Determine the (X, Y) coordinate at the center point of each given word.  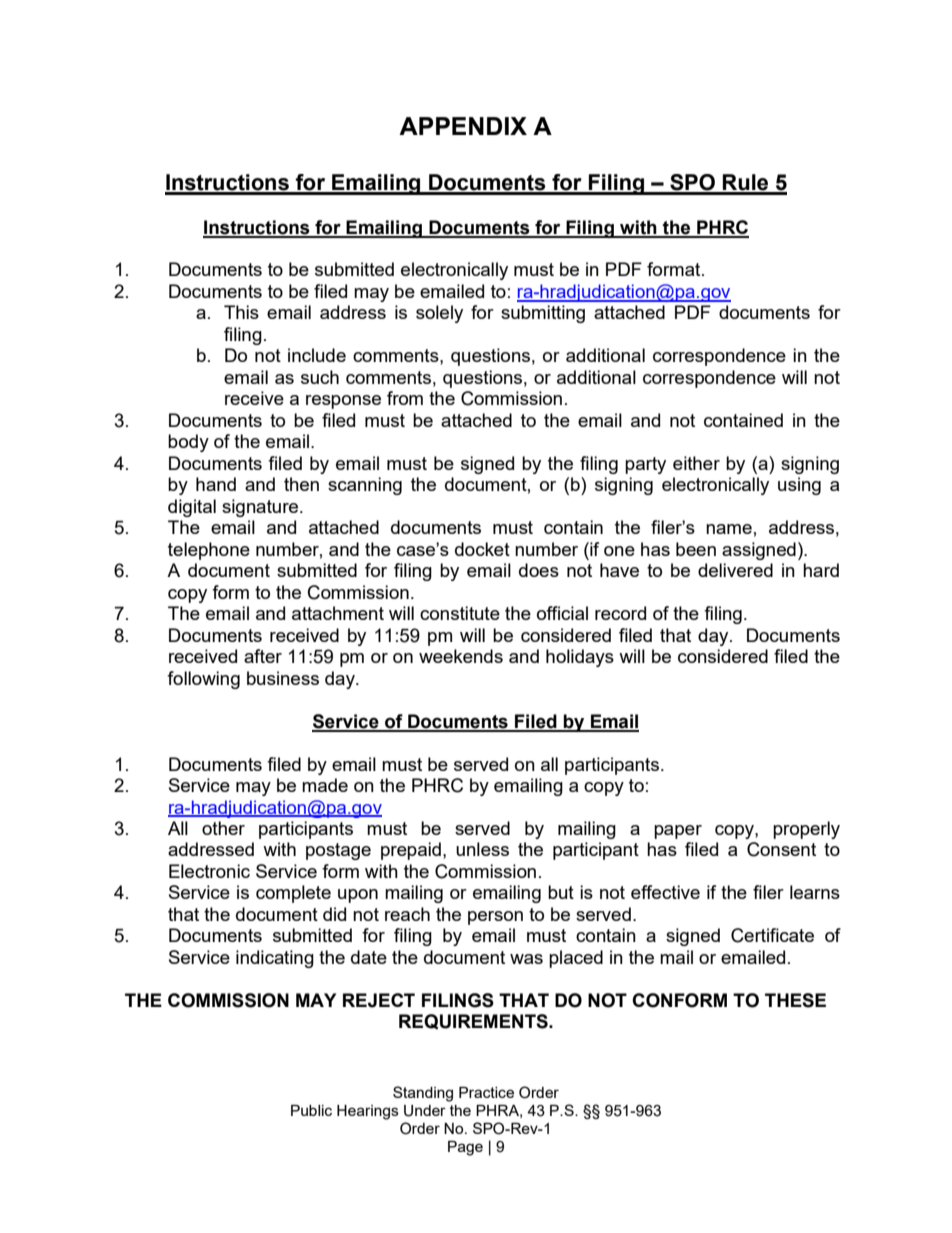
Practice (486, 1092)
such (320, 377)
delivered (735, 570)
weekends (461, 656)
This (241, 312)
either (696, 463)
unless (482, 849)
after (263, 656)
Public (311, 1110)
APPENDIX (463, 126)
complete (293, 894)
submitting (543, 314)
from (405, 398)
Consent (781, 849)
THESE (795, 1000)
